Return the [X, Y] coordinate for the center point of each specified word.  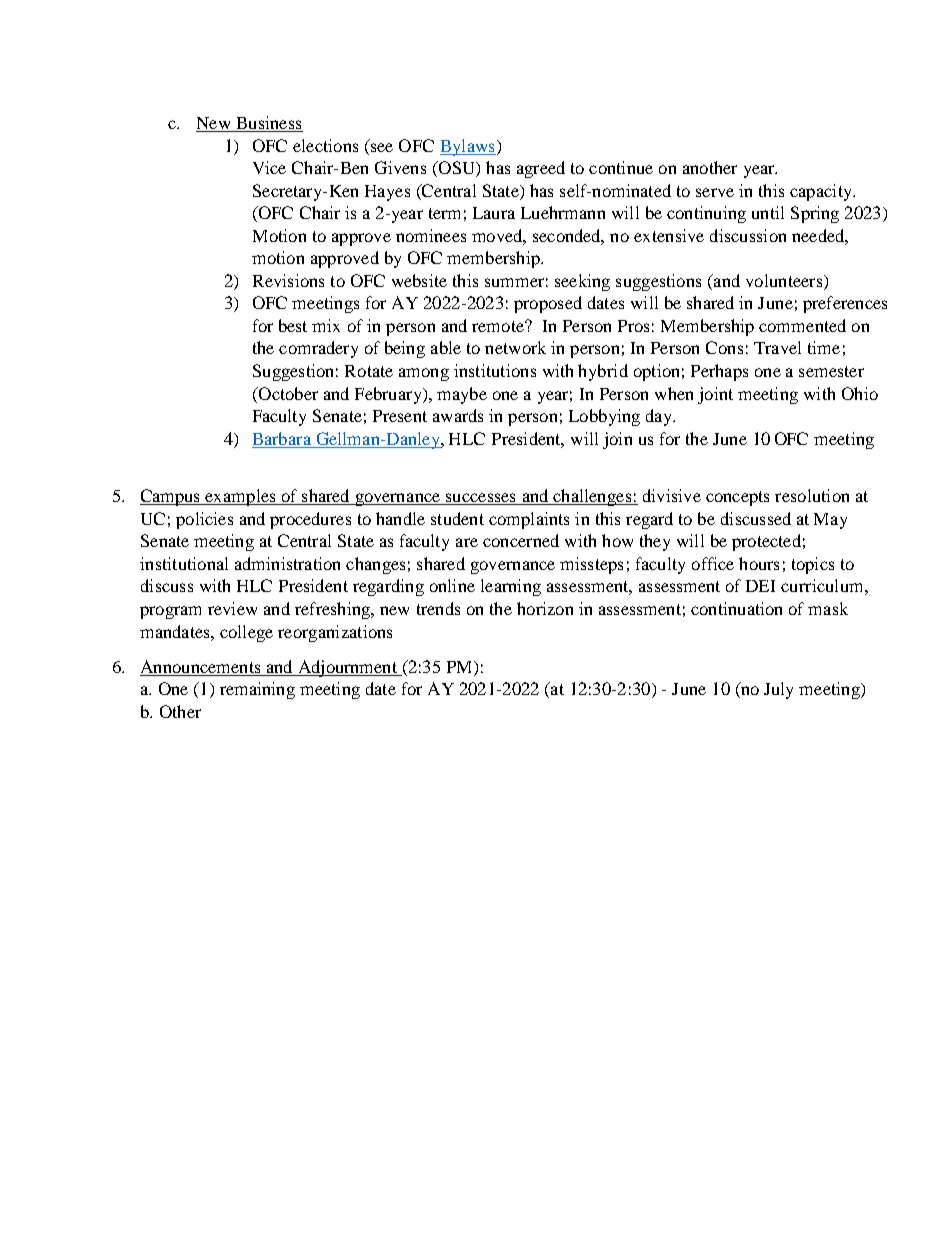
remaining [257, 690]
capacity [822, 192]
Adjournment [347, 668]
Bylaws [468, 147]
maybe [462, 395]
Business [268, 124]
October [287, 393]
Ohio [860, 393]
